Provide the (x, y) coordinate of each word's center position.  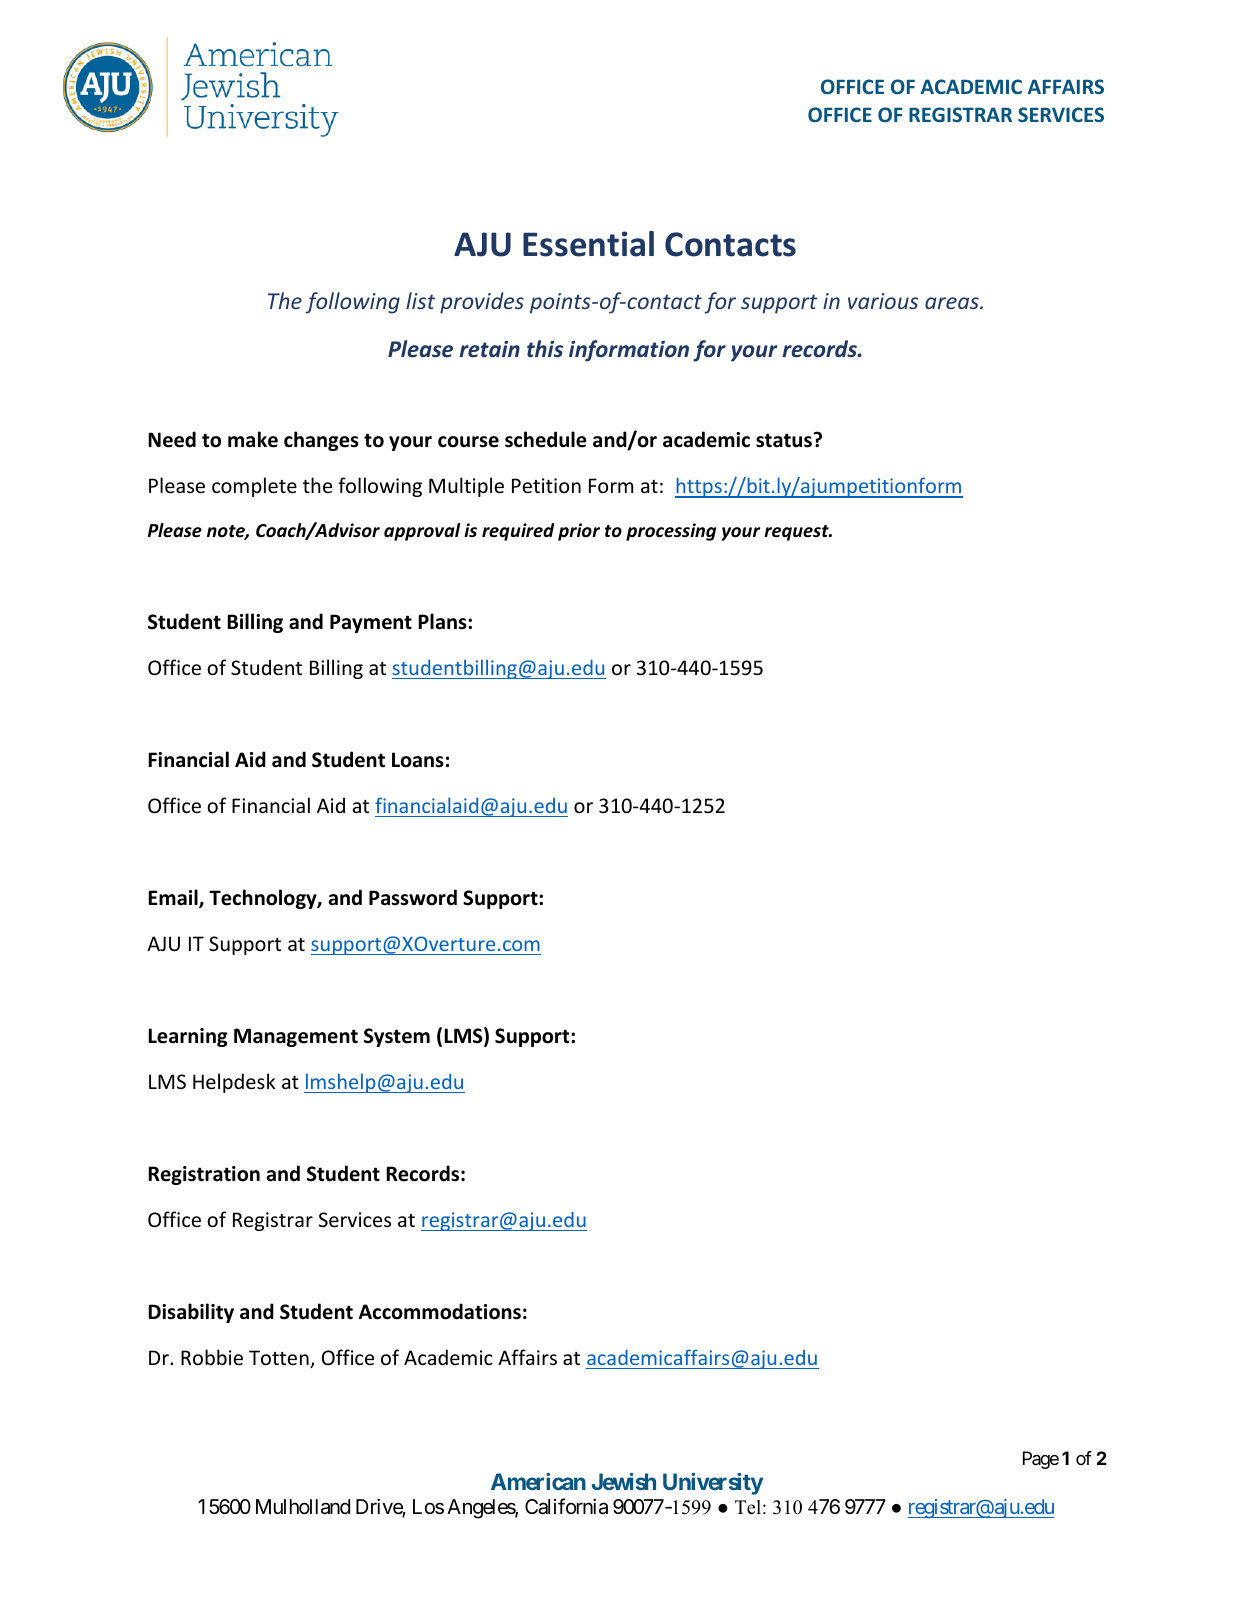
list (420, 300)
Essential (588, 244)
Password (413, 897)
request (797, 533)
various (883, 301)
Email (174, 898)
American (538, 1481)
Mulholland (303, 1507)
